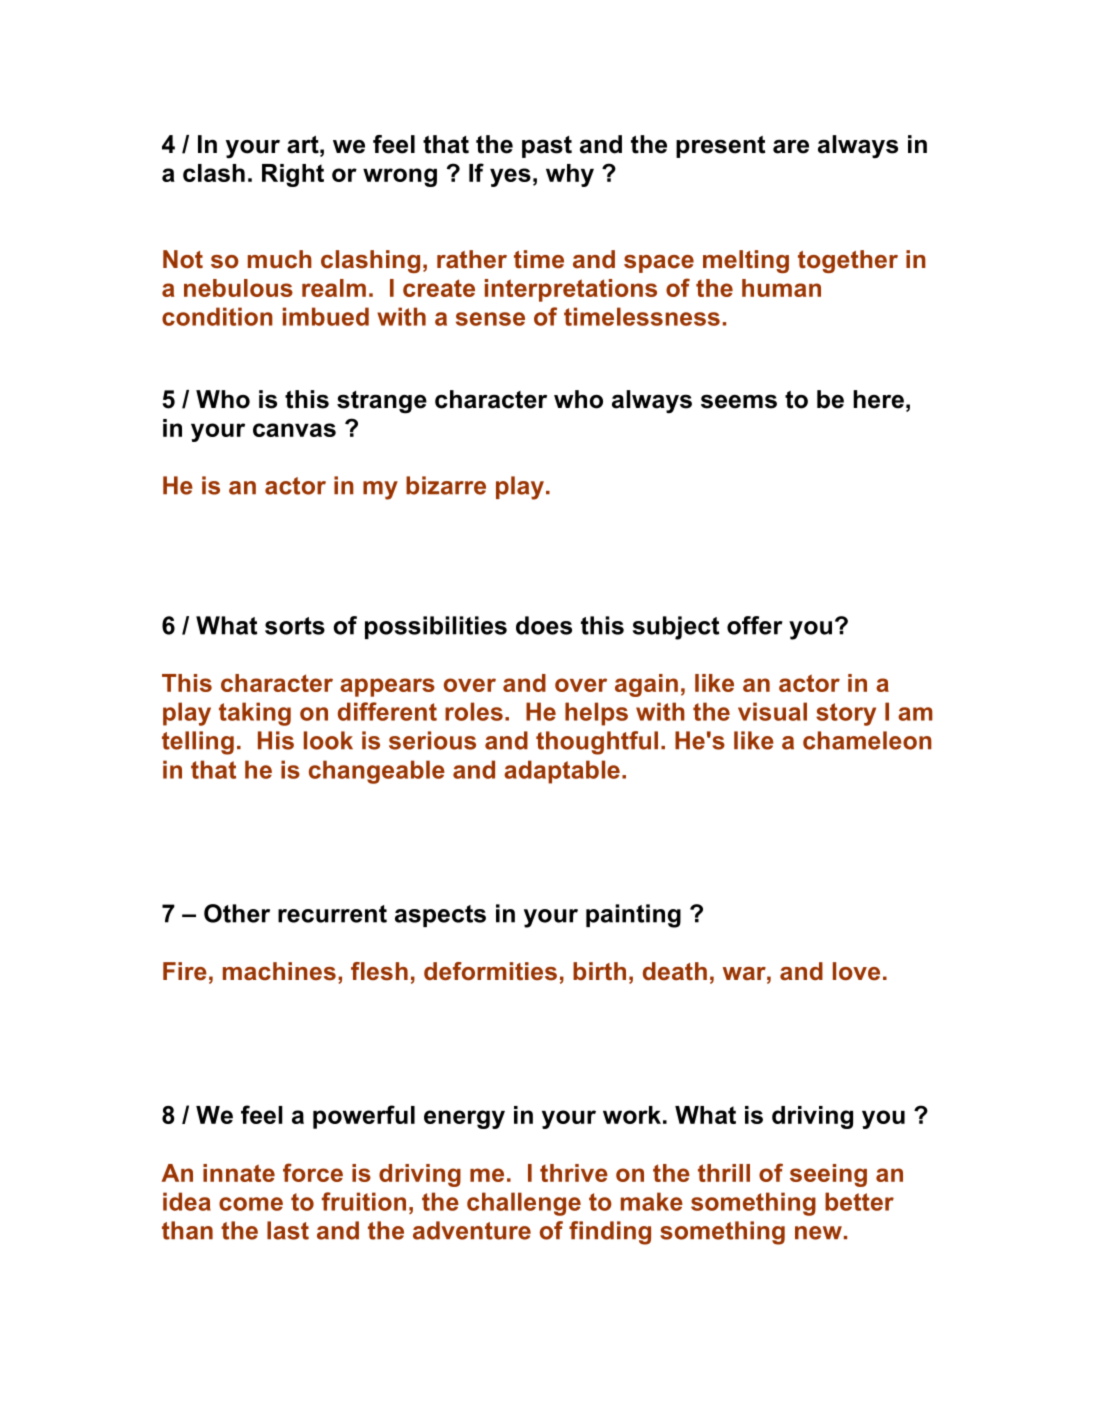 Image resolution: width=1095 pixels, height=1417 pixels. Describe the element at coordinates (791, 146) in the screenshot. I see `are` at that location.
